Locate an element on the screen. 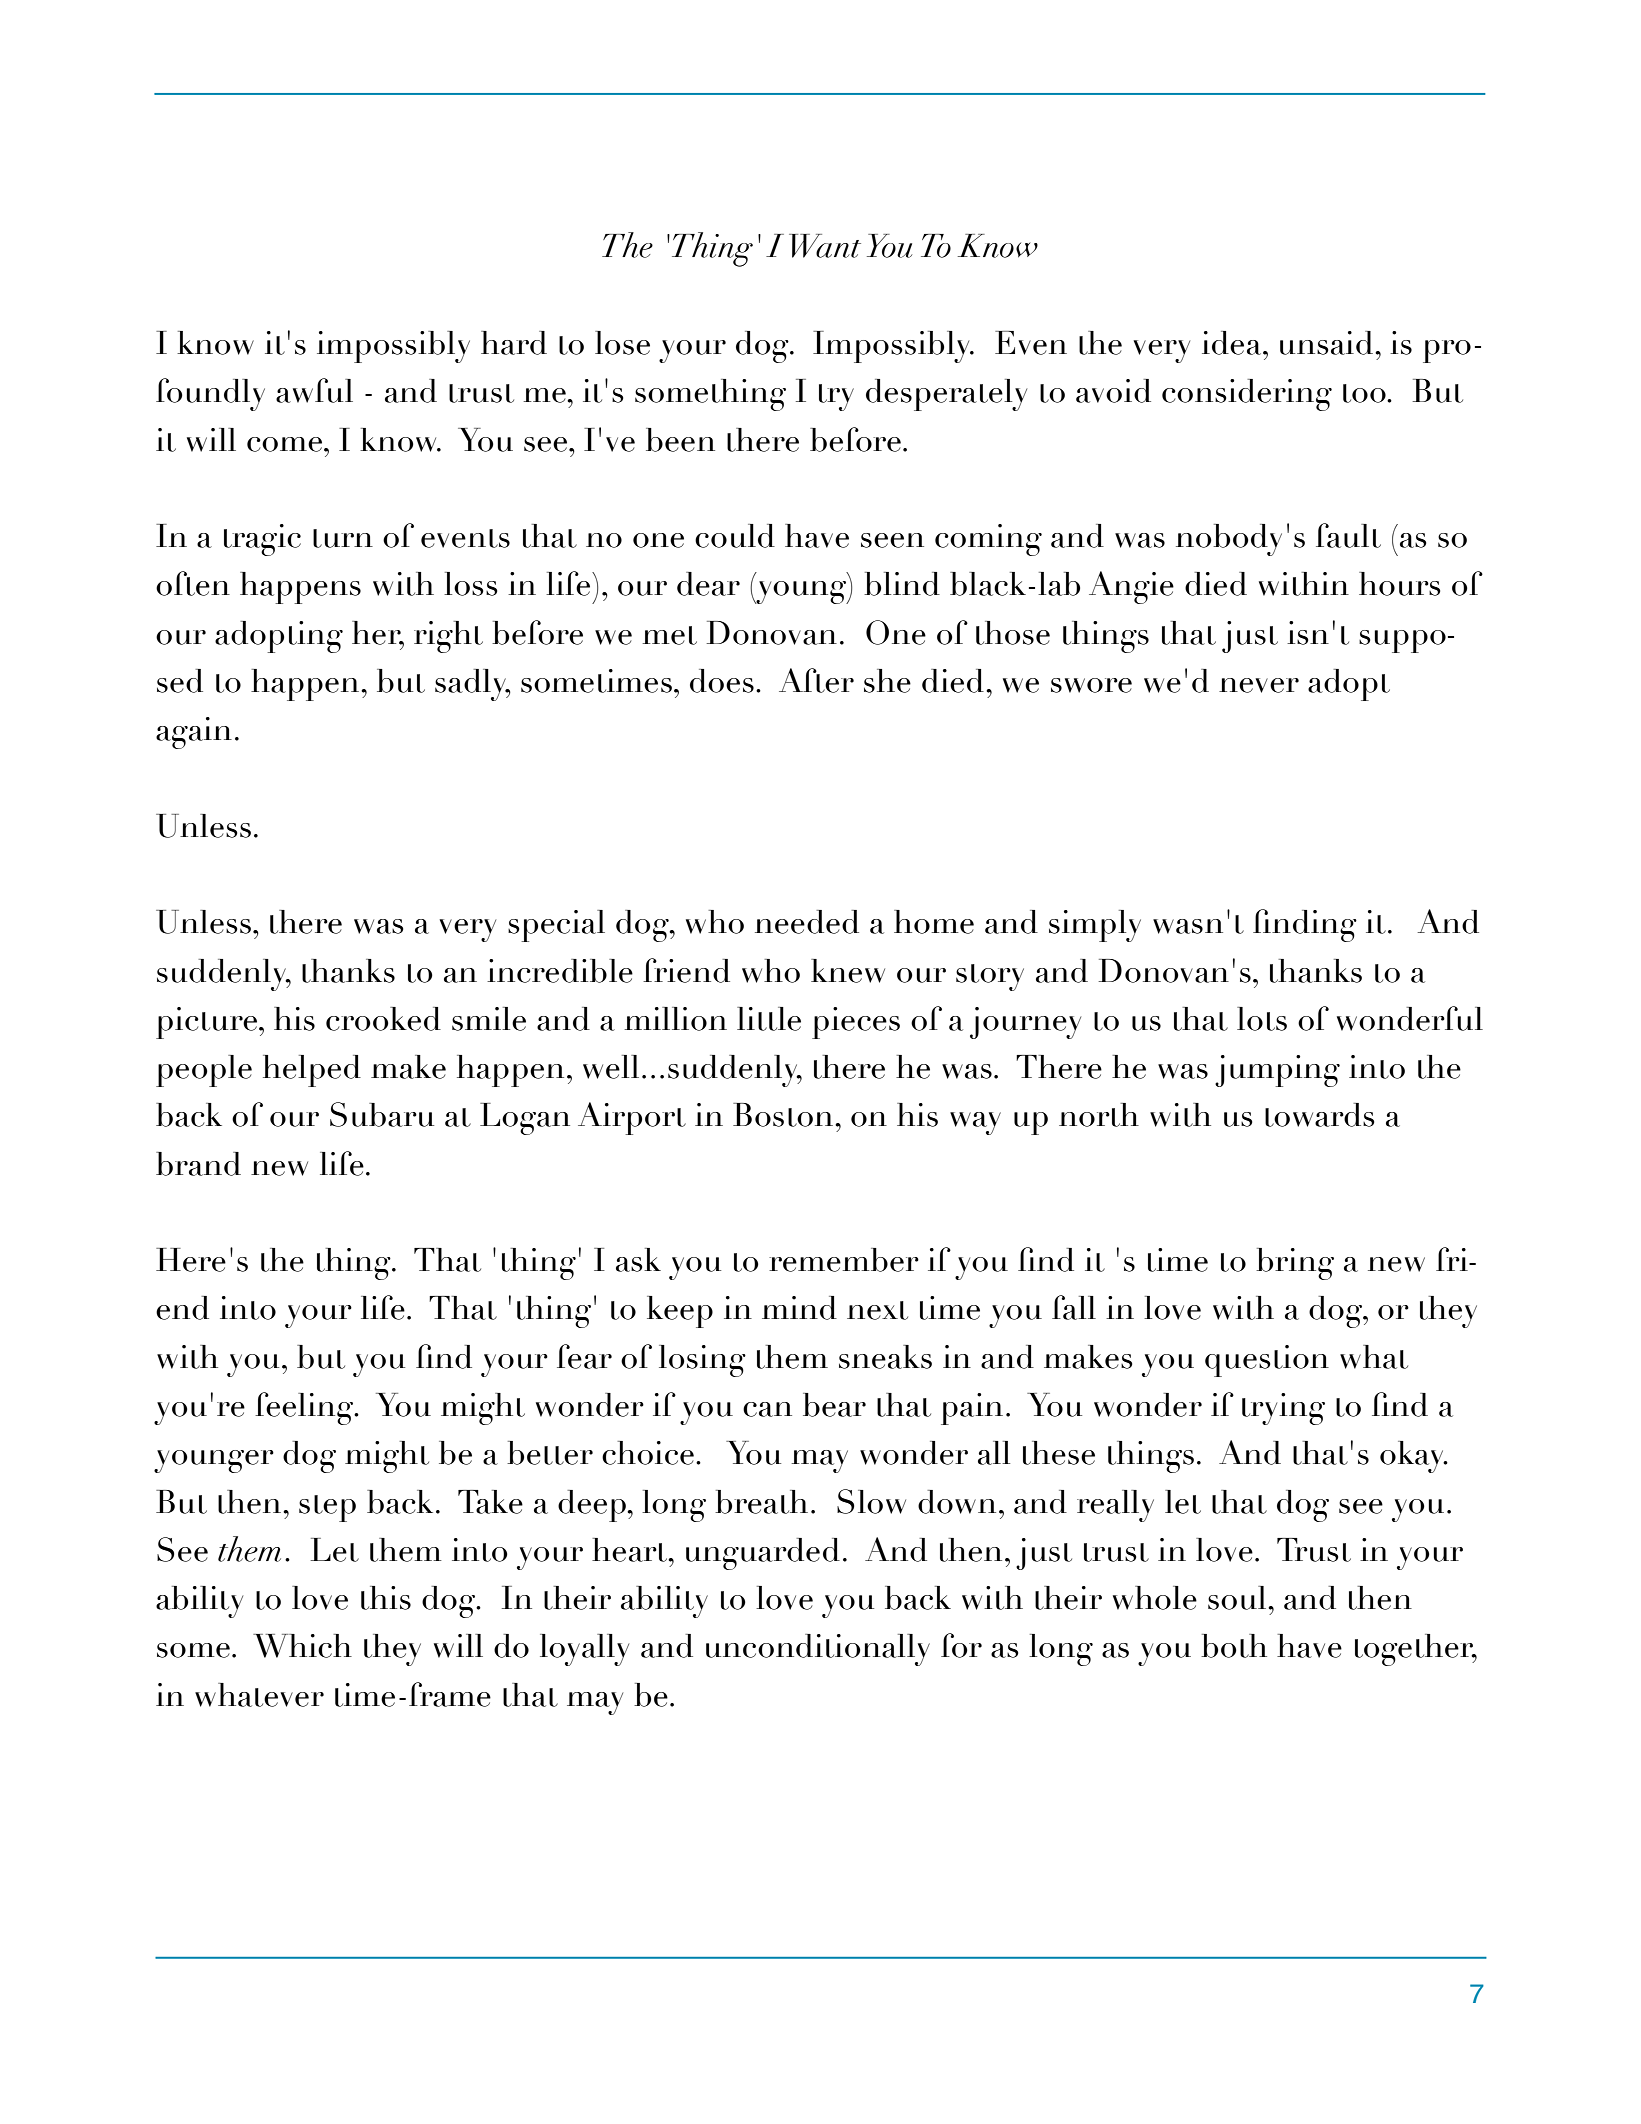 The image size is (1641, 2124). never is located at coordinates (1259, 685).
